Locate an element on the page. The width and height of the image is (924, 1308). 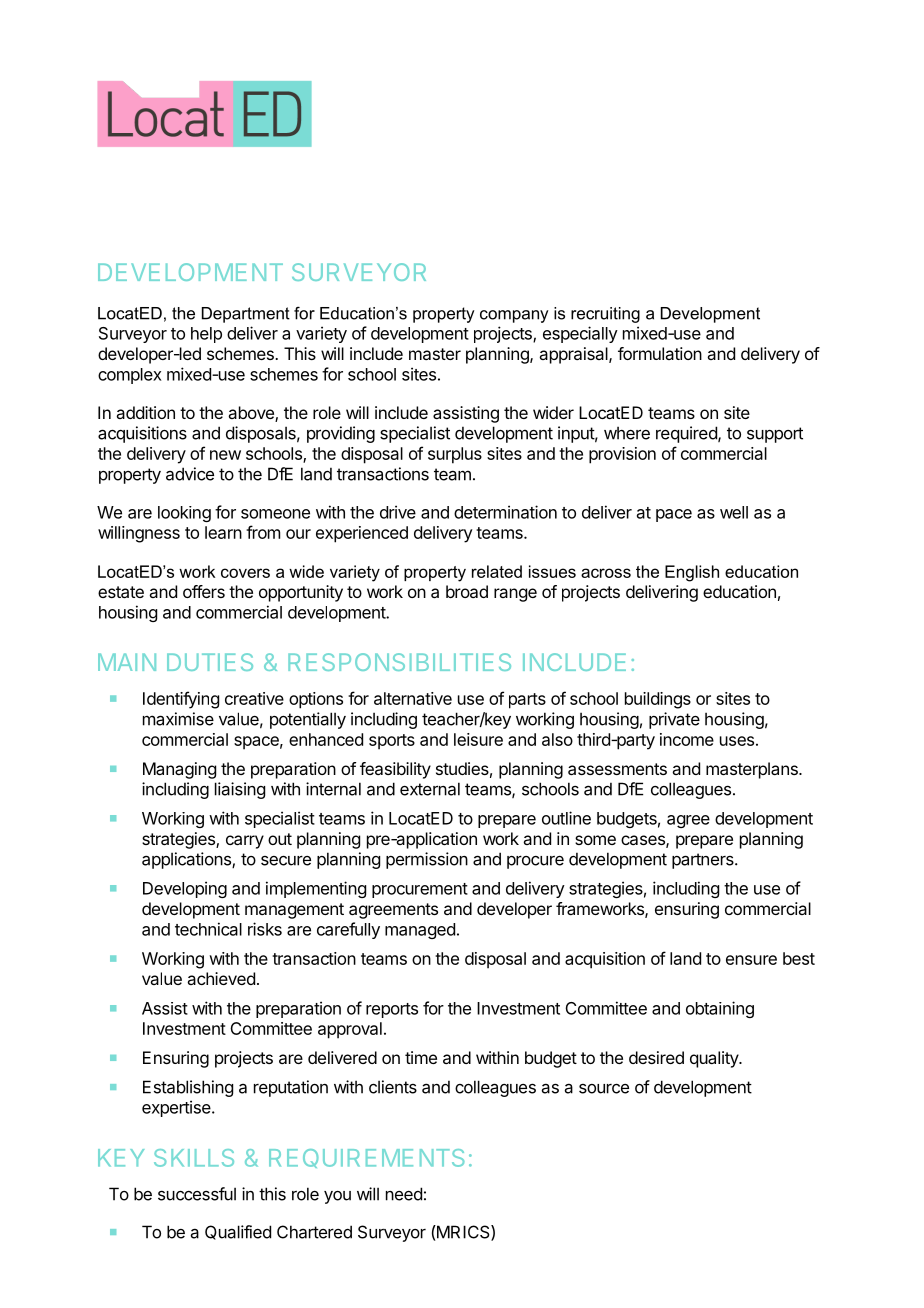
company is located at coordinates (514, 316).
